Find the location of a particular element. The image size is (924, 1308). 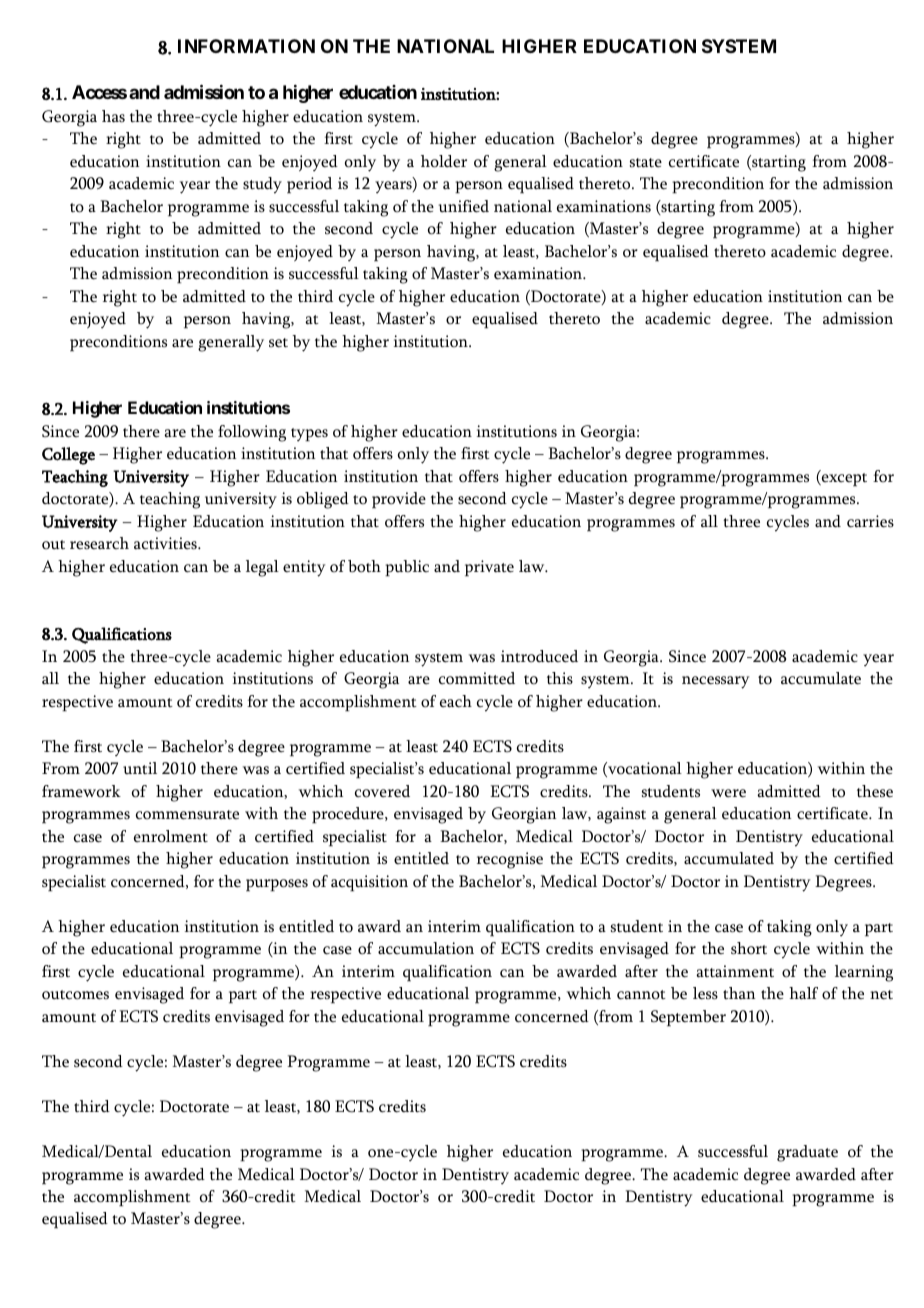

necessary is located at coordinates (715, 682).
